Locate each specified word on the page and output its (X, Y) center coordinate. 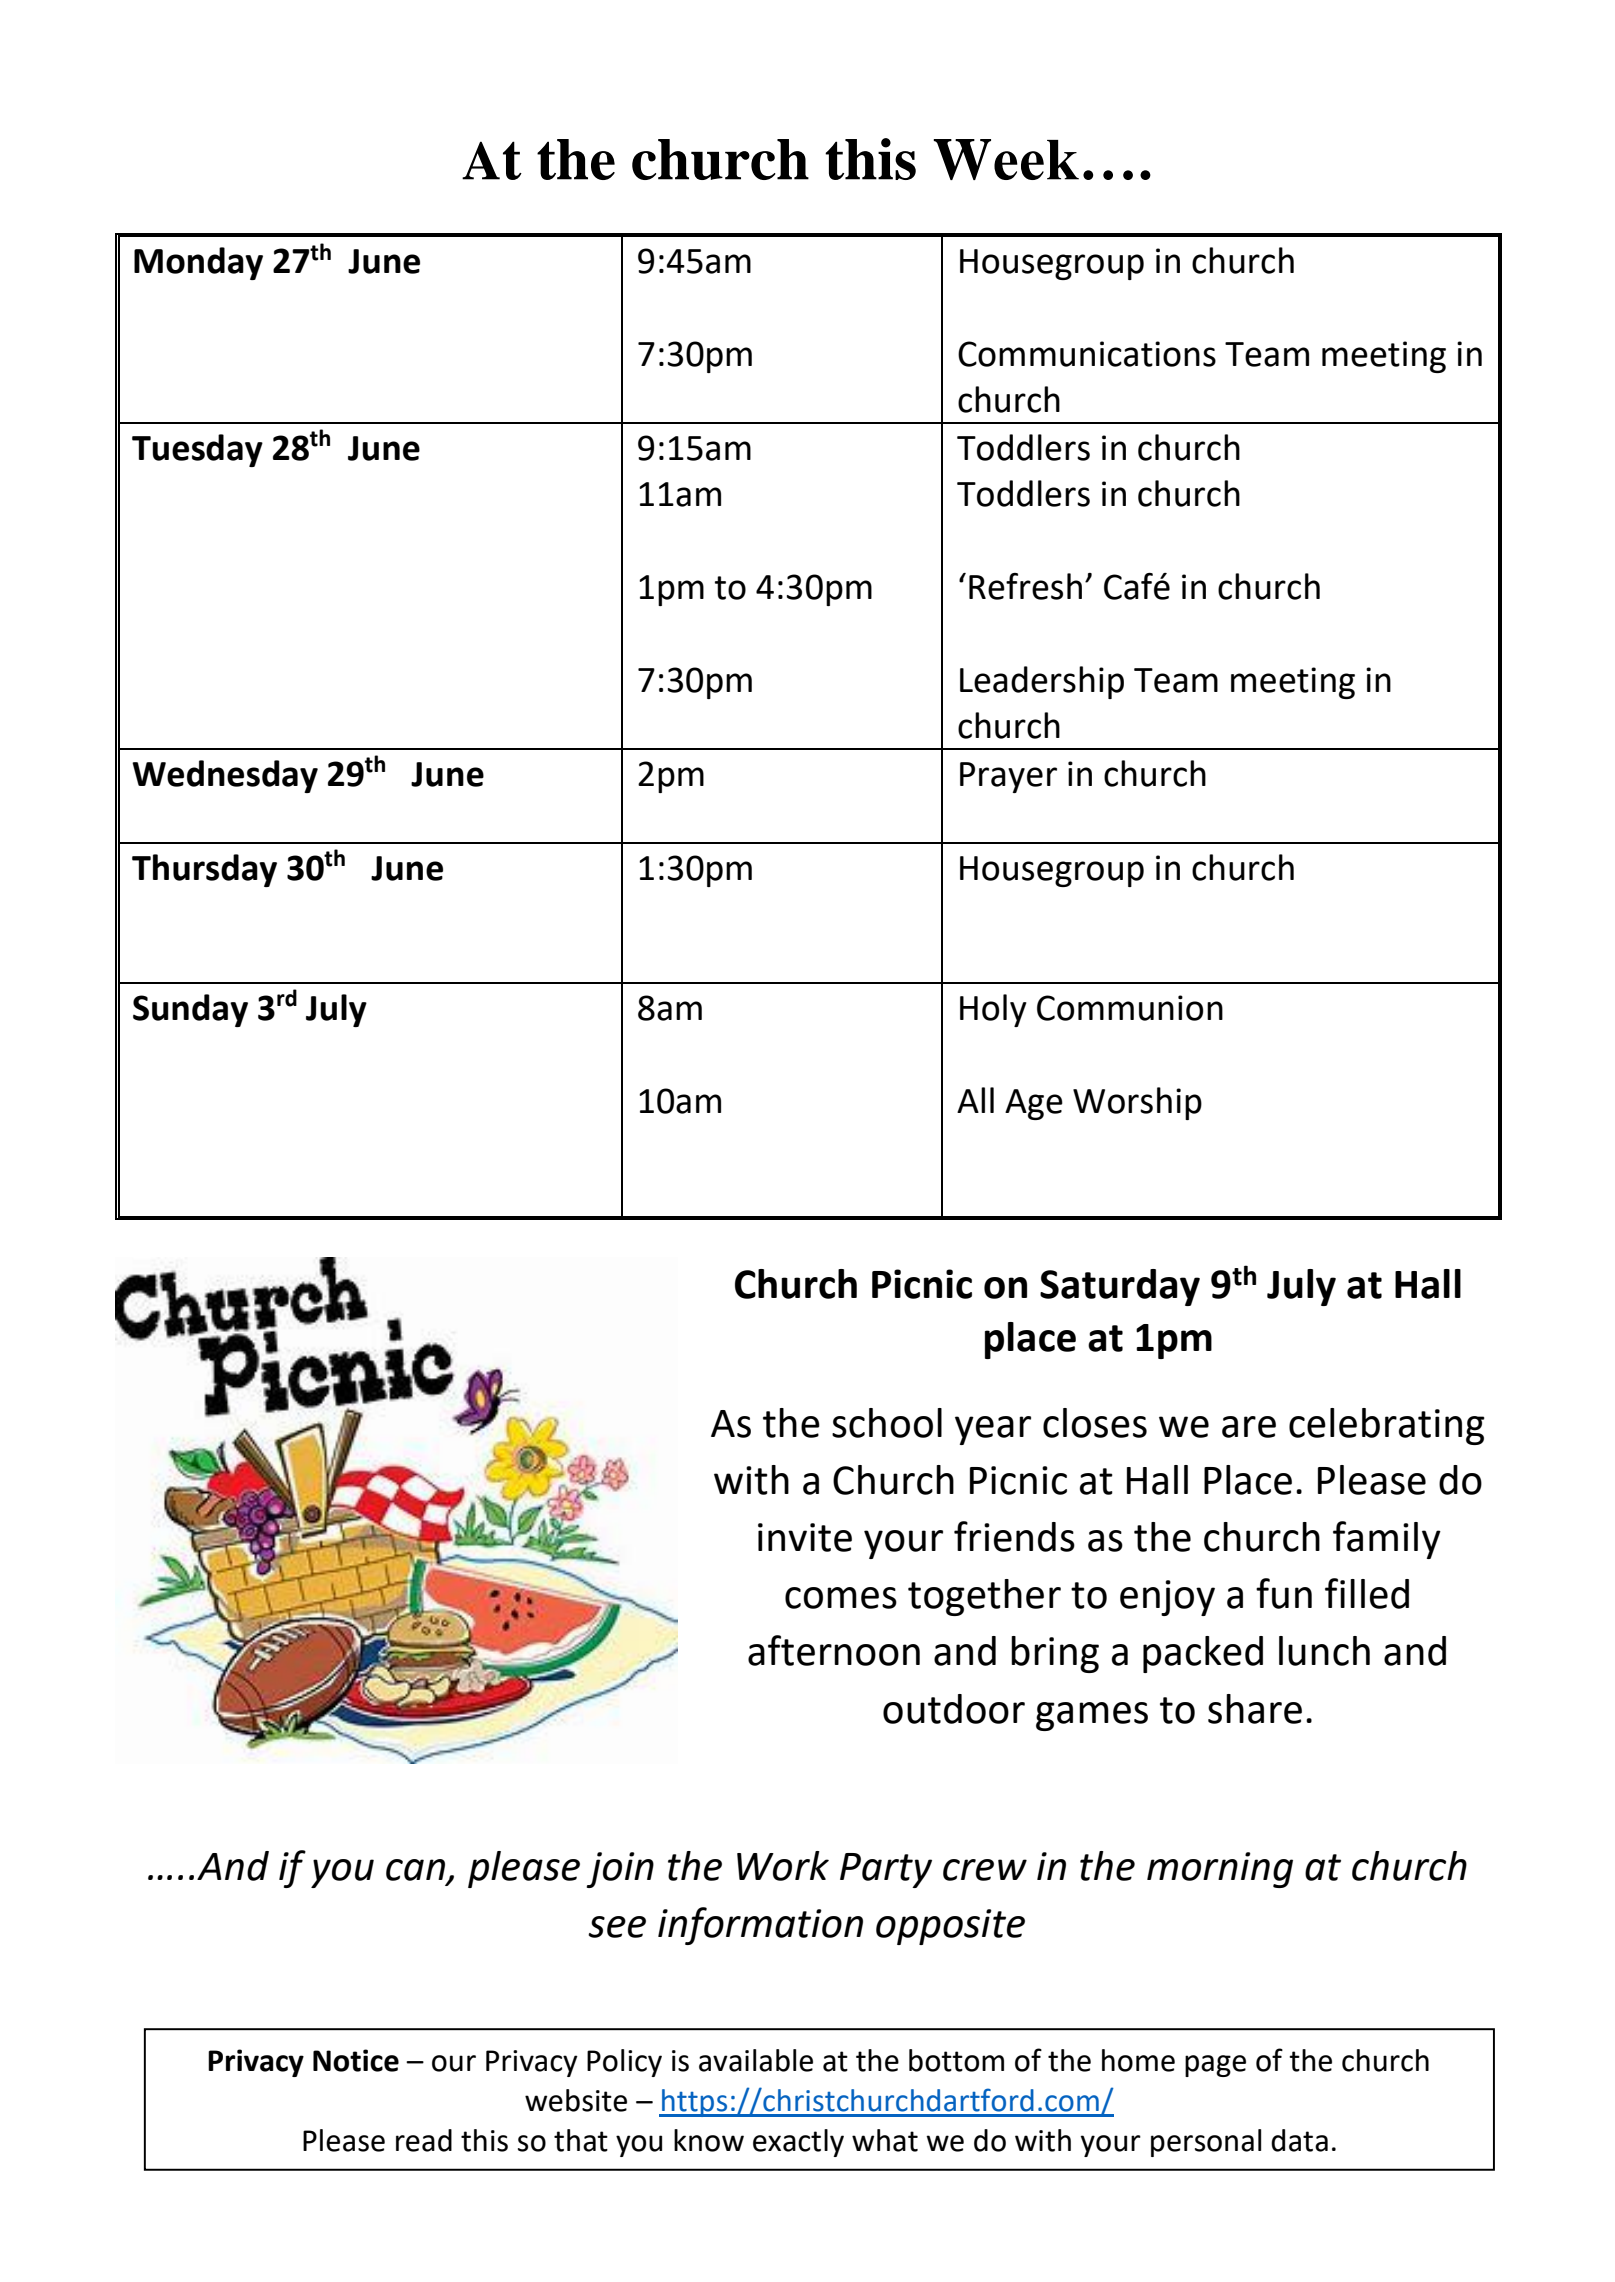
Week (1006, 159)
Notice (356, 2060)
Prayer (1008, 777)
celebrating (1387, 1426)
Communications (1087, 354)
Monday (198, 263)
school (887, 1423)
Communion (1130, 1008)
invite (805, 1537)
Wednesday (225, 776)
